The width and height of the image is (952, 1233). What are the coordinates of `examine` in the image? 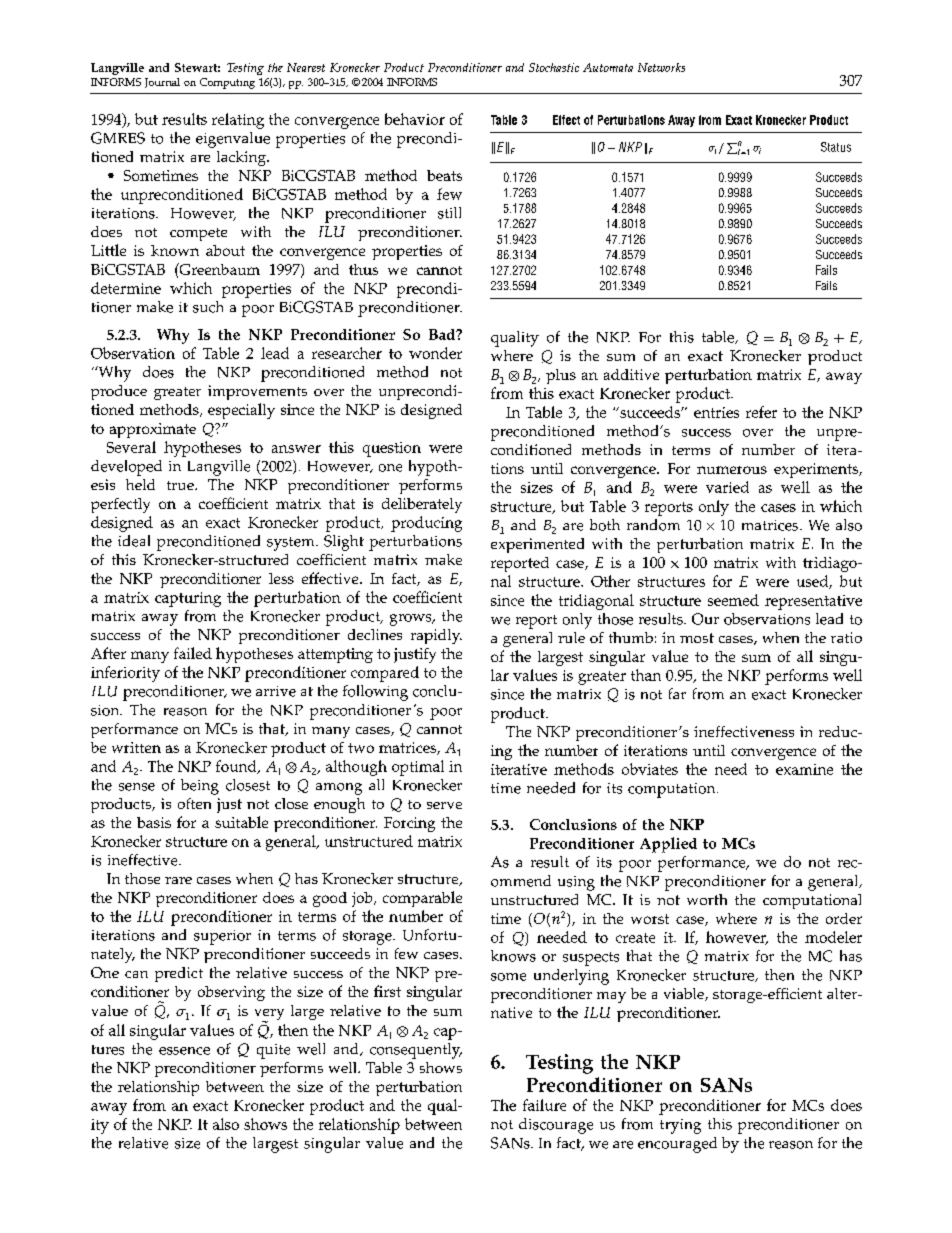 It's located at (804, 769).
